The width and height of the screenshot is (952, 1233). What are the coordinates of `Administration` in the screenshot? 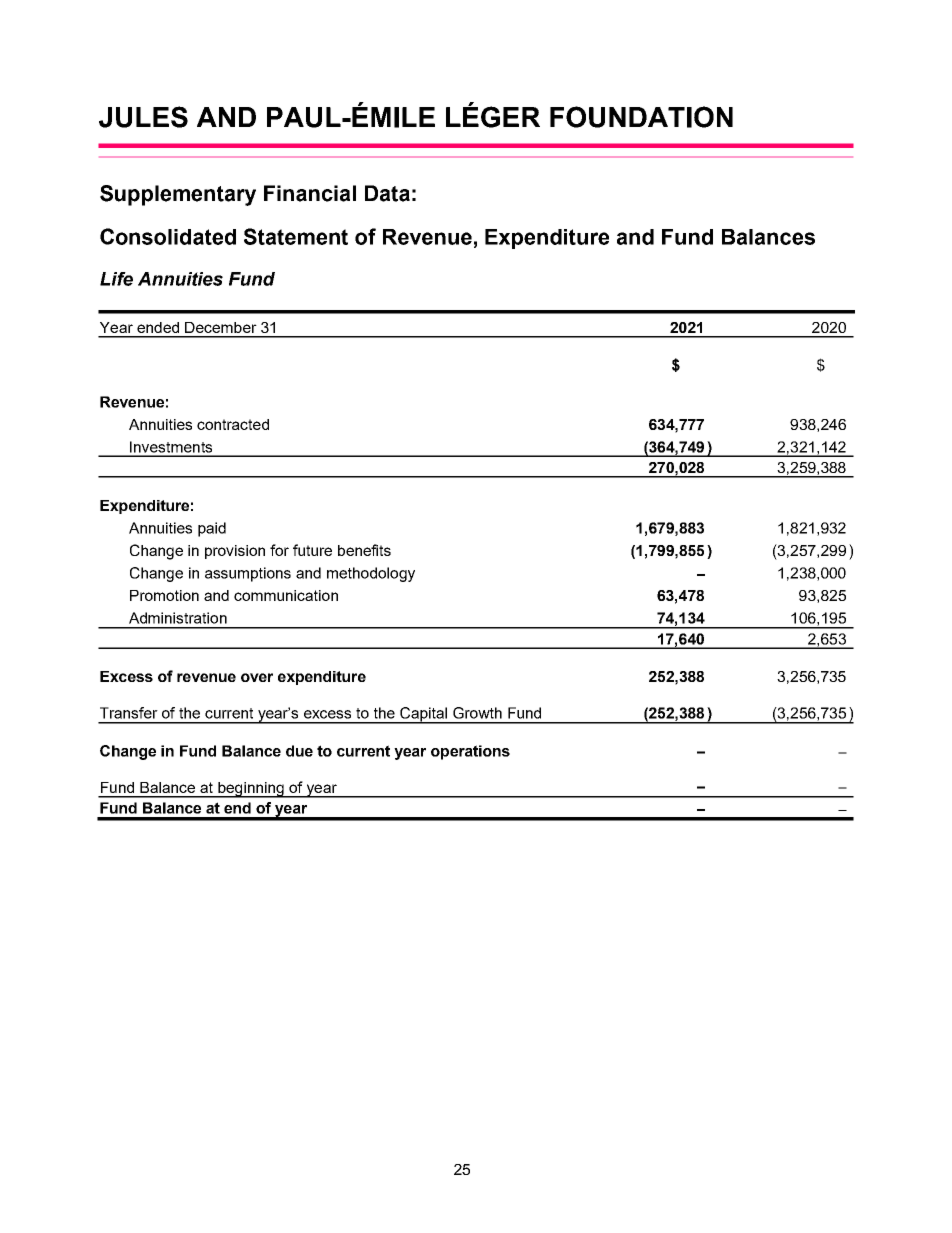 It's located at (178, 618).
